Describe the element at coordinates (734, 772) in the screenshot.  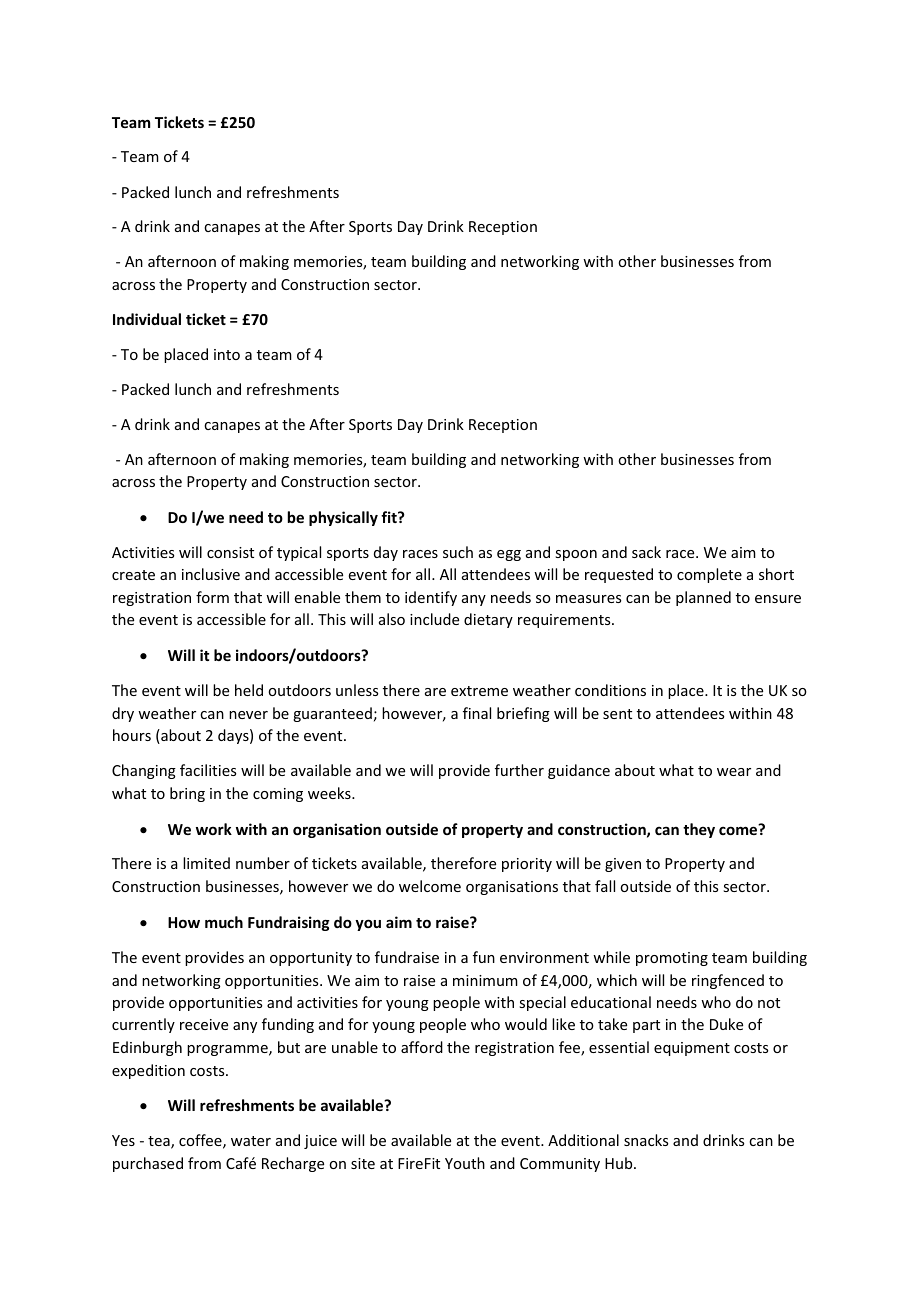
I see `wear` at that location.
